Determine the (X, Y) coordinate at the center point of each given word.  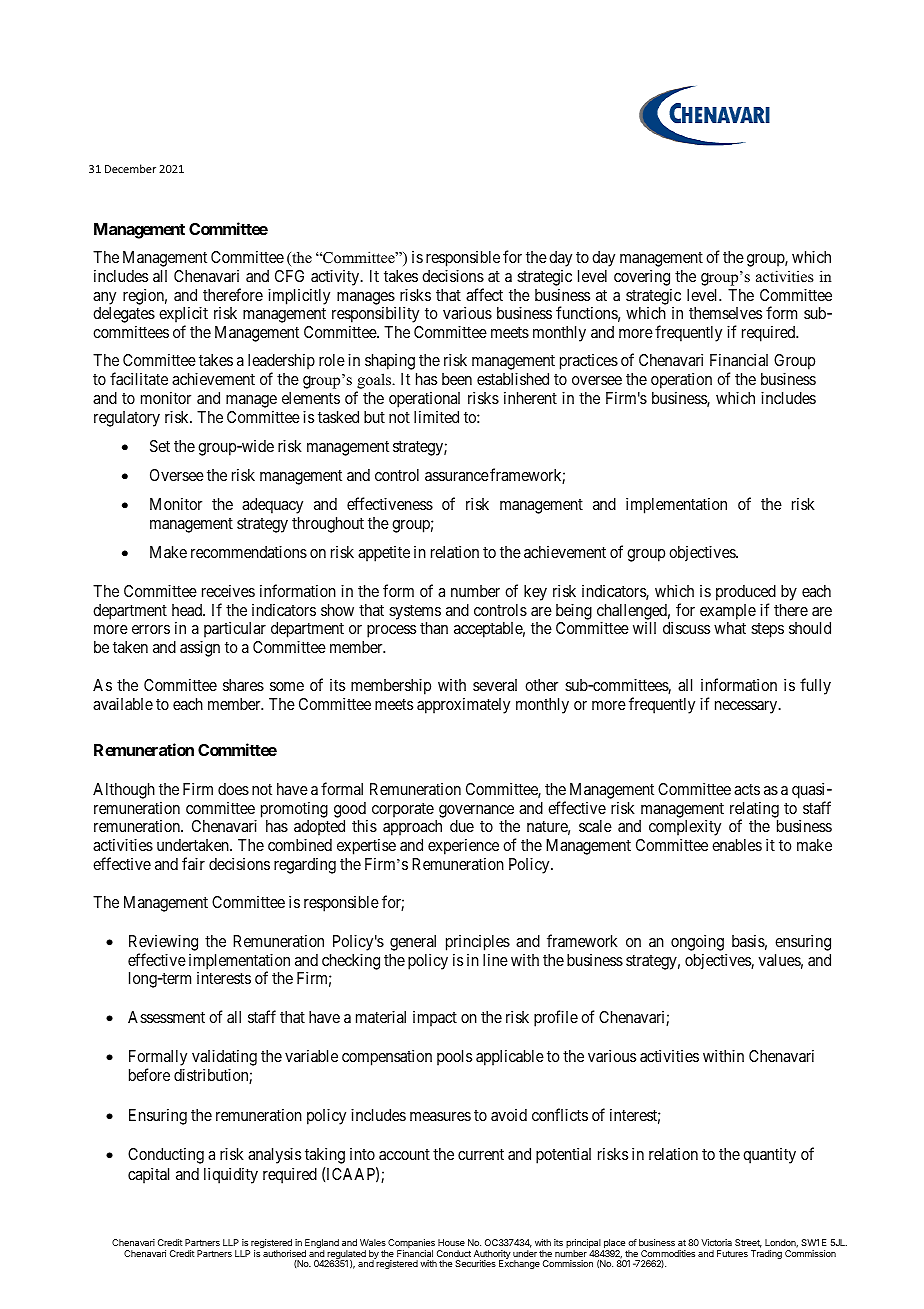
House (451, 1242)
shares (243, 685)
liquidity (231, 1175)
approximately (463, 705)
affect (484, 294)
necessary (747, 707)
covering (642, 277)
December (130, 168)
